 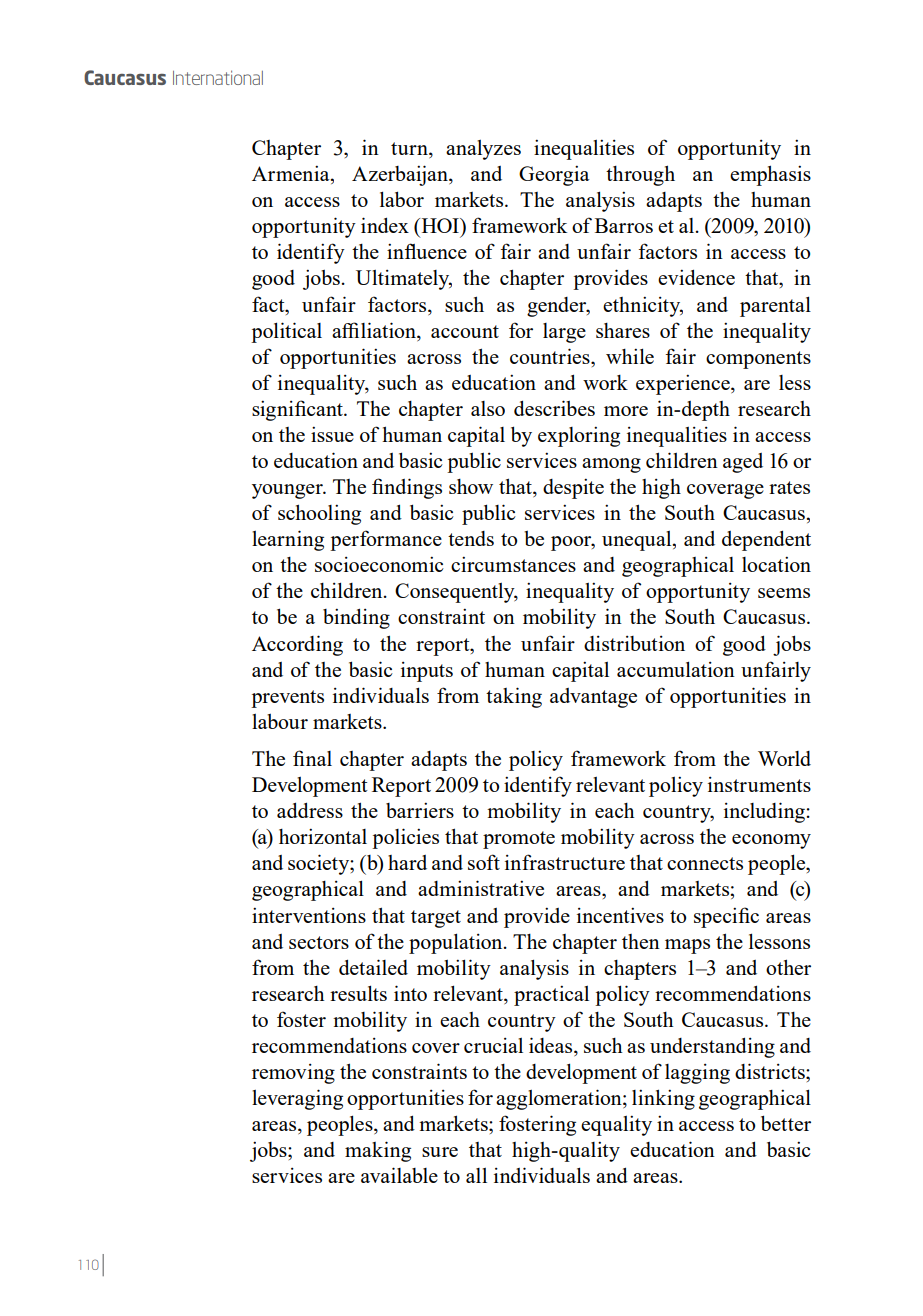 What do you see at coordinates (743, 463) in the screenshot?
I see `aged` at bounding box center [743, 463].
